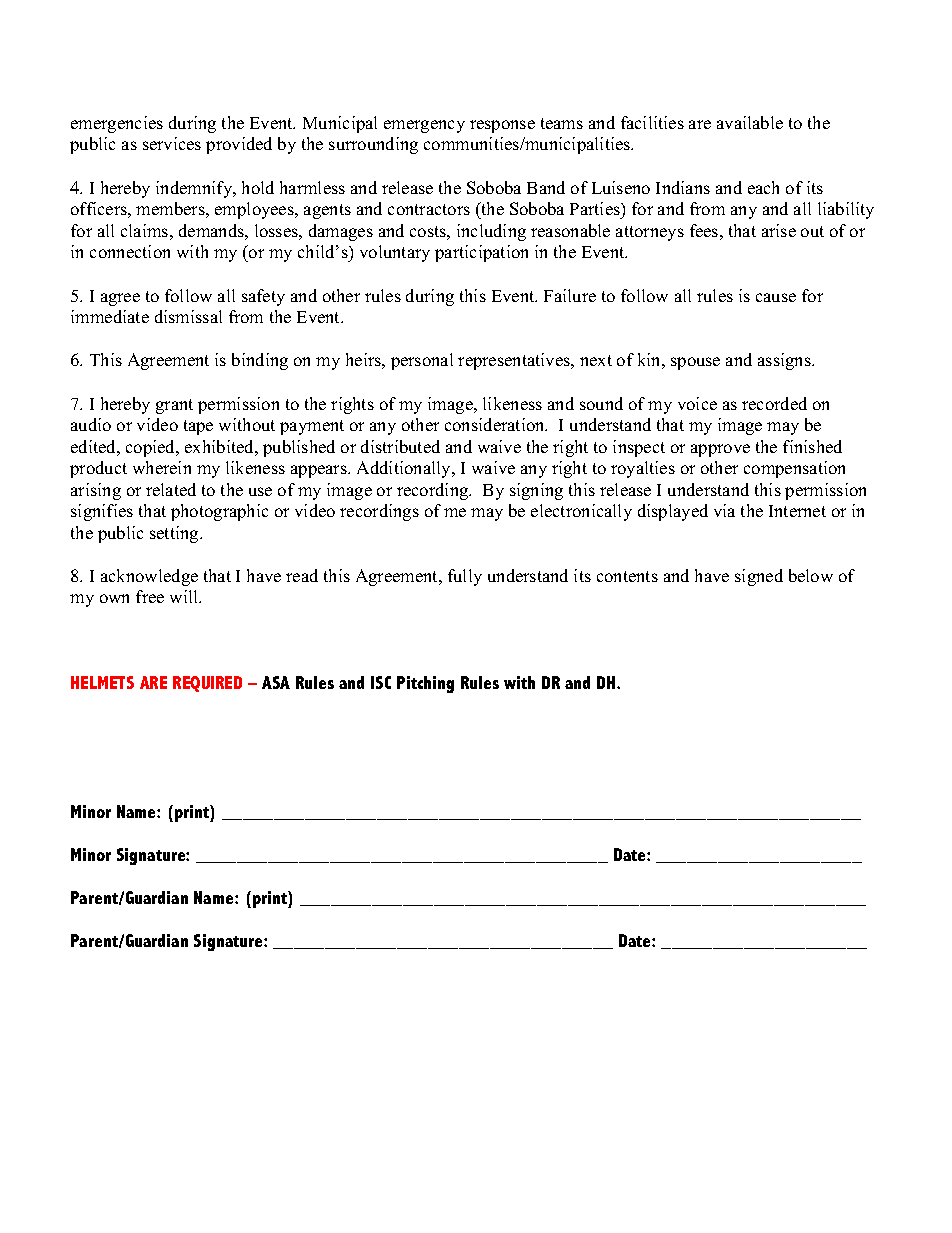 This screenshot has height=1233, width=952. What do you see at coordinates (481, 253) in the screenshot?
I see `participation` at bounding box center [481, 253].
